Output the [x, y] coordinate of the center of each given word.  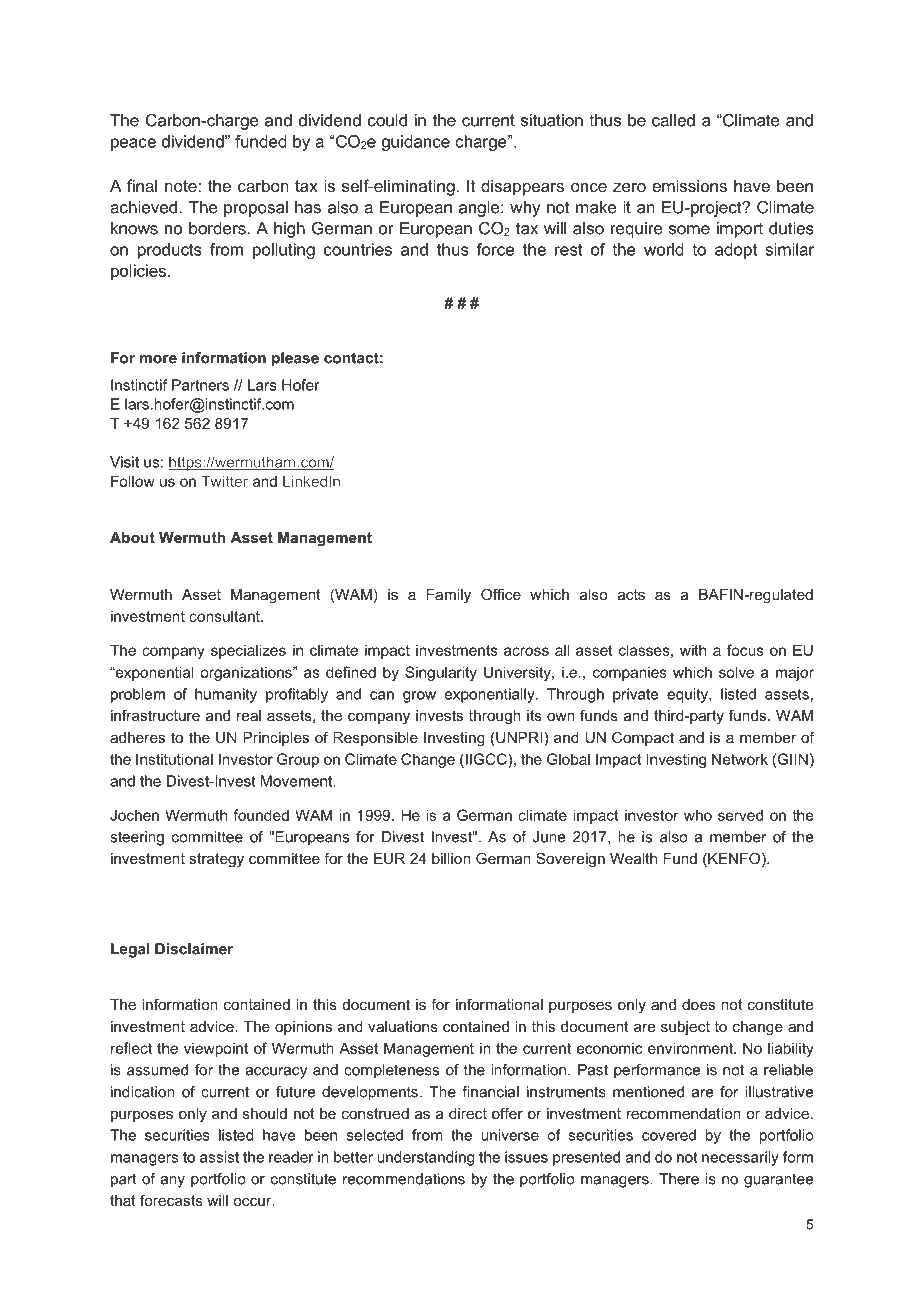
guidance [416, 143]
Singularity [441, 673]
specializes [248, 651]
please [295, 359]
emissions [689, 185]
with [693, 650]
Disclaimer [194, 949]
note [182, 186]
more [158, 359]
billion [451, 858]
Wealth [633, 858]
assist [219, 1157]
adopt [736, 251]
